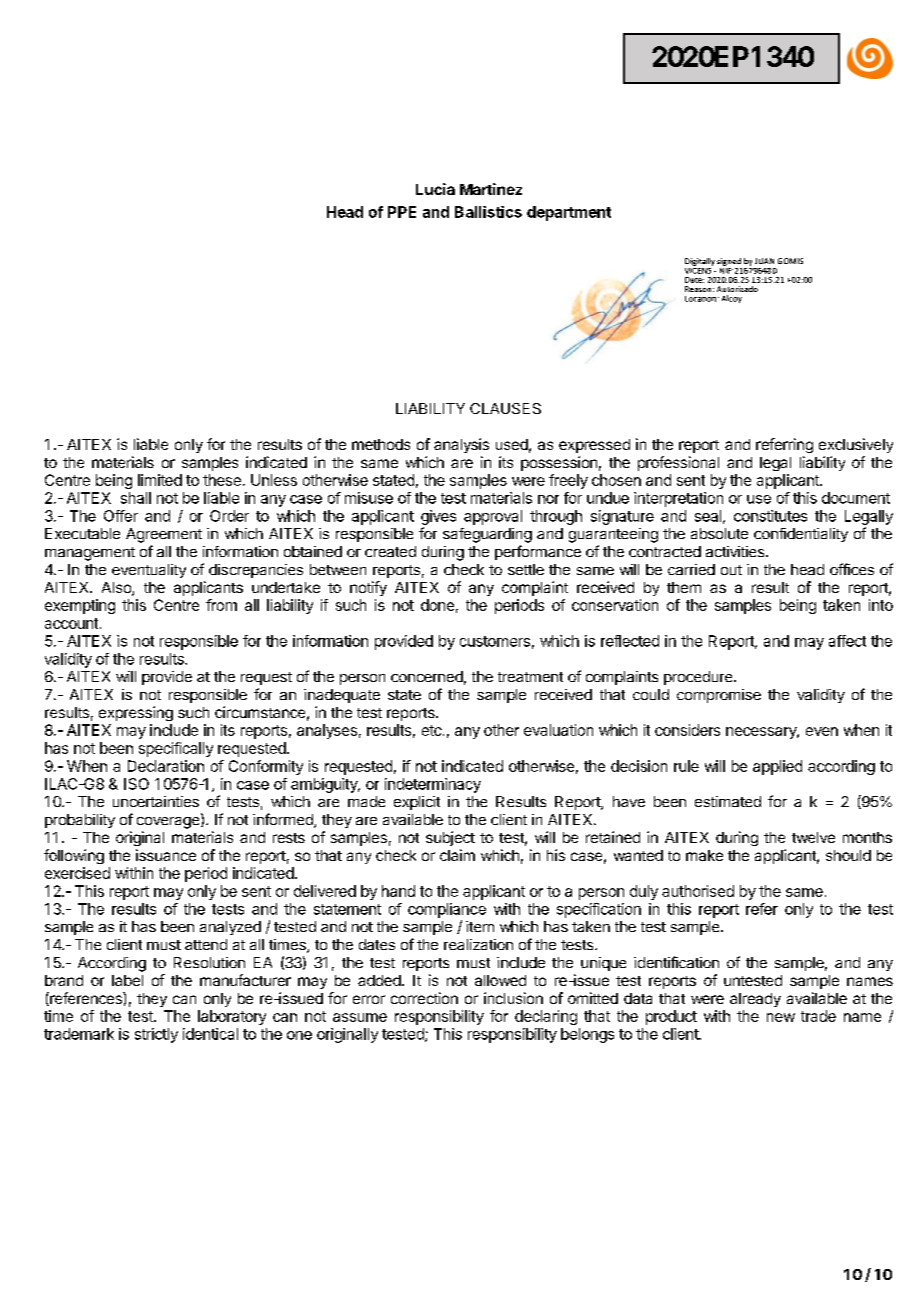  What do you see at coordinates (505, 408) in the screenshot?
I see `CLAUSES` at bounding box center [505, 408].
